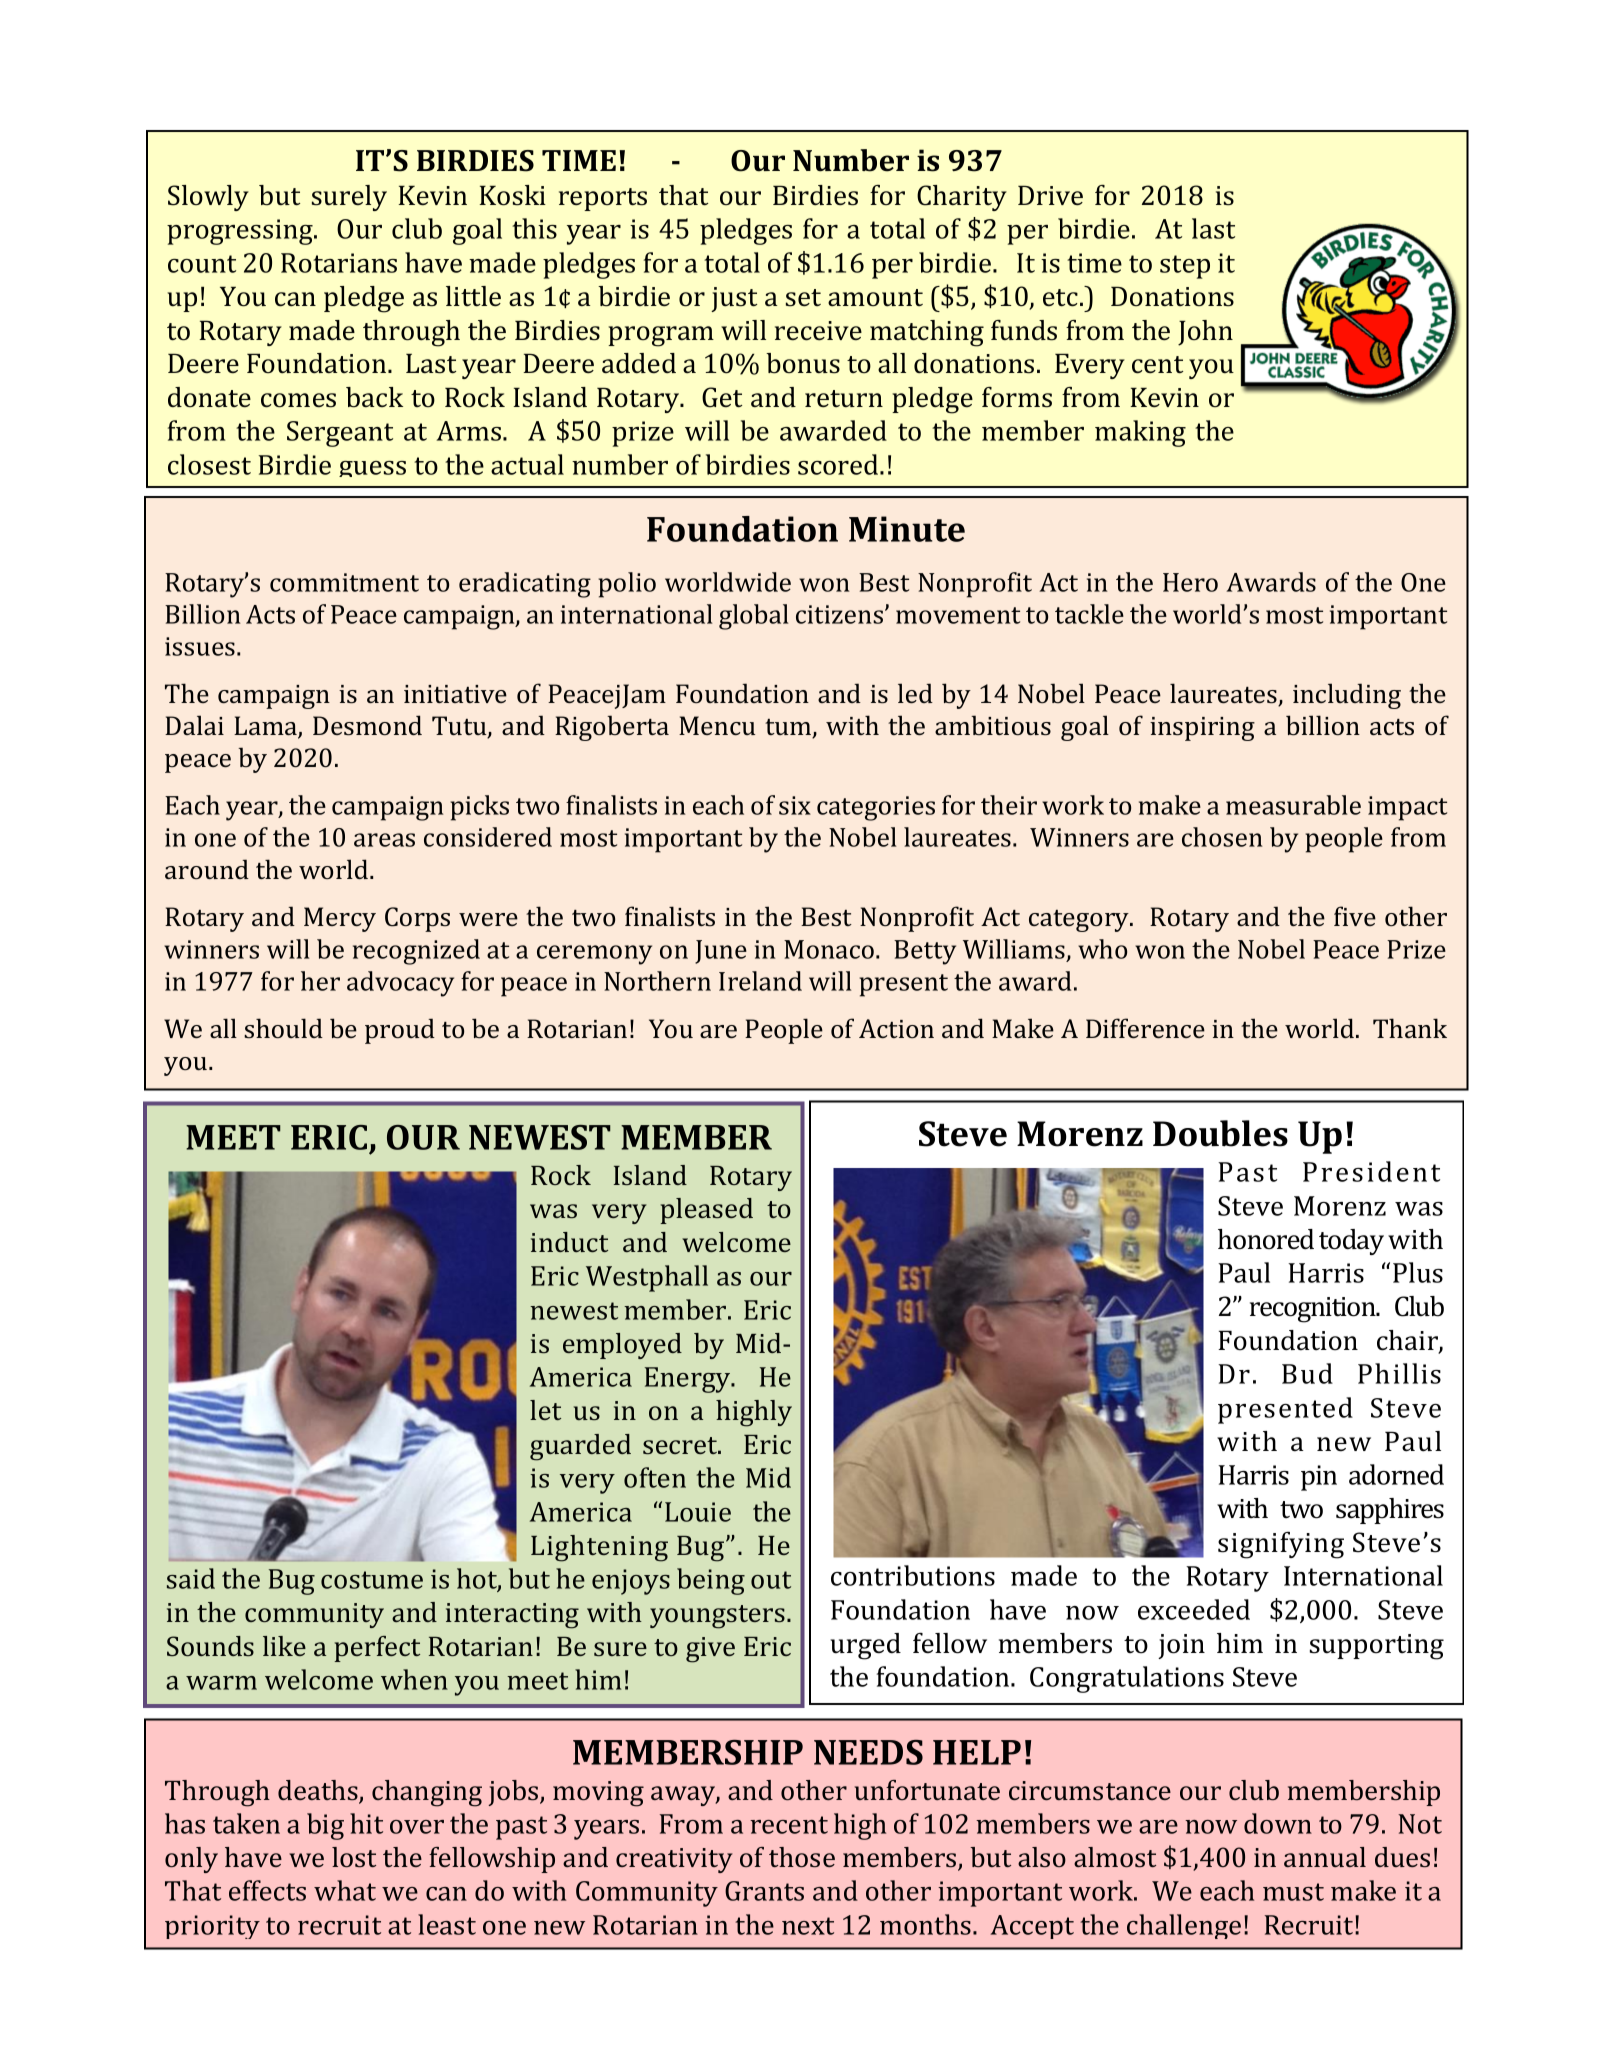  What do you see at coordinates (896, 1028) in the page?
I see `Action` at bounding box center [896, 1028].
